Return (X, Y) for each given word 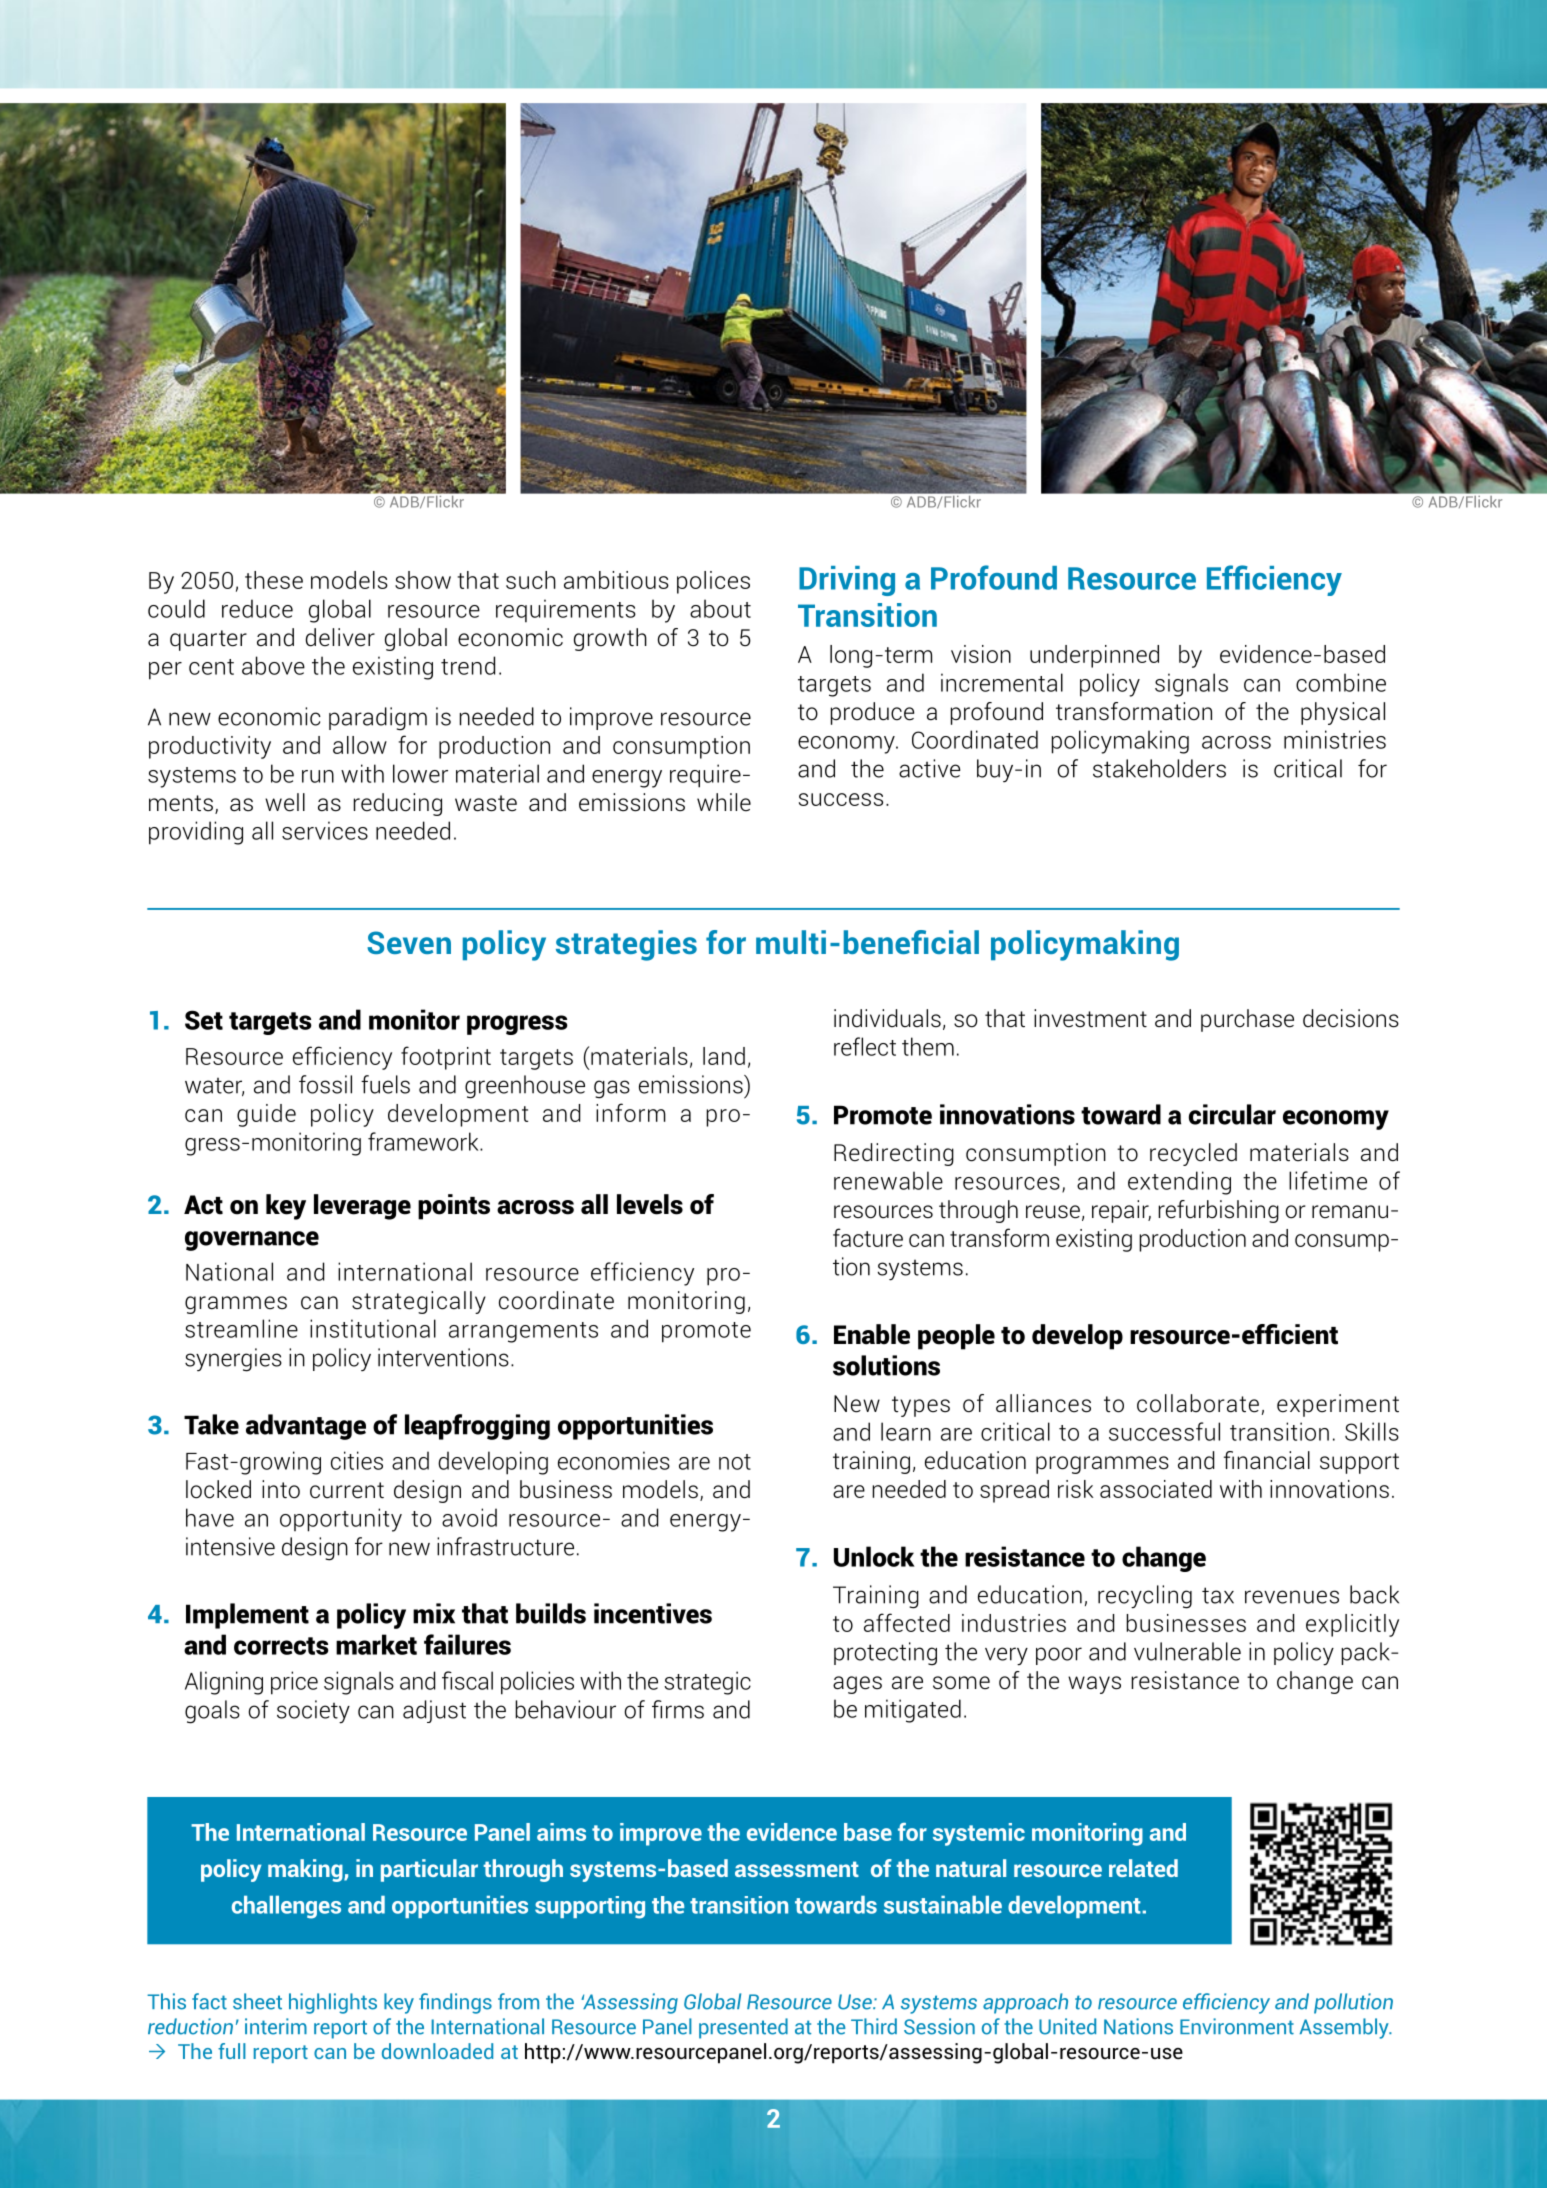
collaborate (1198, 1403)
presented (743, 2028)
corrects (281, 1646)
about (720, 608)
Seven (409, 942)
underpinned (1094, 656)
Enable (872, 1334)
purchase (1247, 1020)
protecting (885, 1654)
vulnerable (1187, 1651)
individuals (887, 1018)
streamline (241, 1328)
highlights (333, 2003)
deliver (340, 637)
